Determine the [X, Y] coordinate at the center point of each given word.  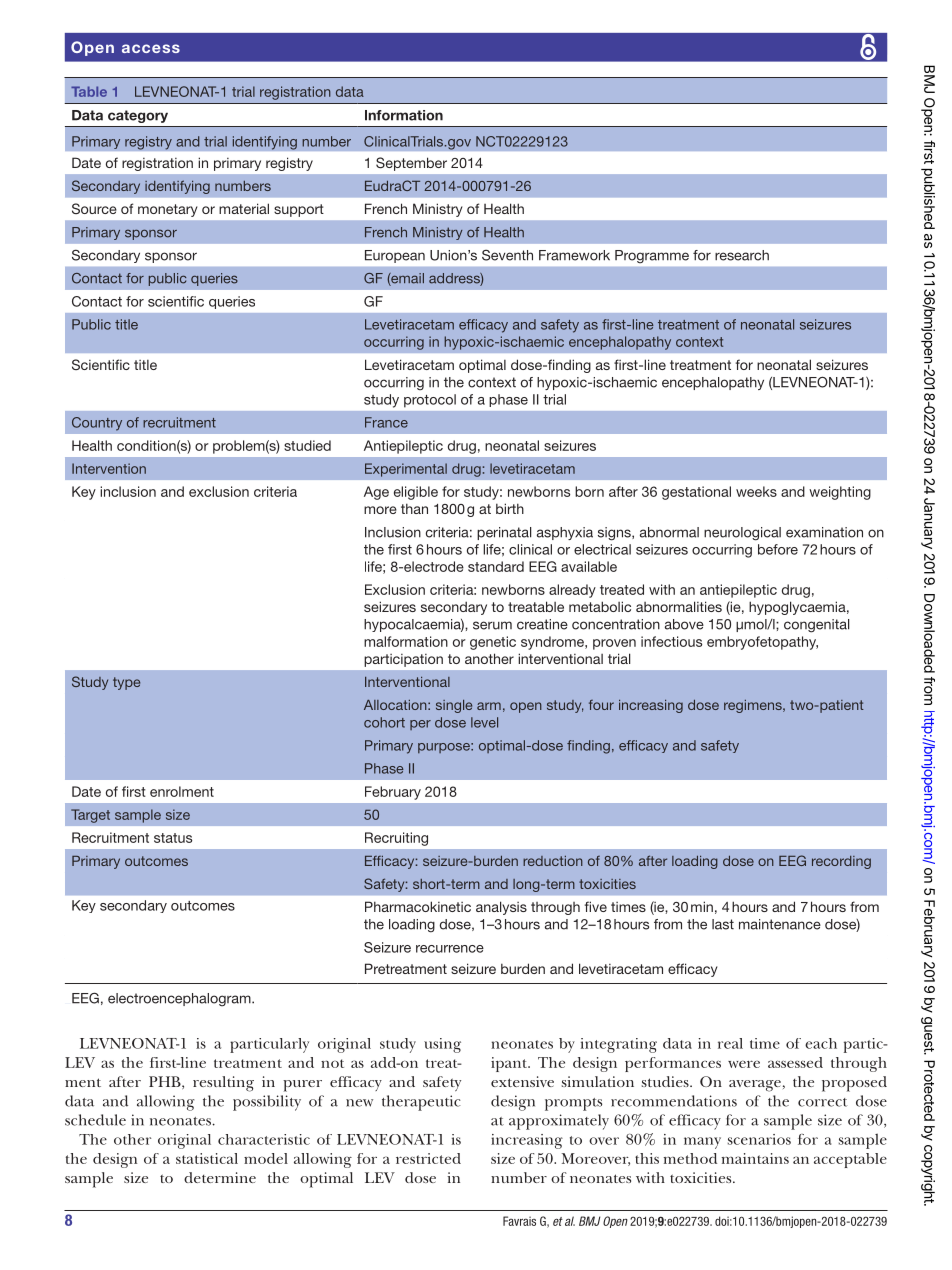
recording [841, 862]
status [173, 838]
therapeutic [421, 1103]
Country [97, 424]
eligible [416, 493]
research [742, 255]
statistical [207, 1158]
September [411, 164]
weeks [756, 491]
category [138, 116]
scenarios [759, 1139]
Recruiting [396, 839]
